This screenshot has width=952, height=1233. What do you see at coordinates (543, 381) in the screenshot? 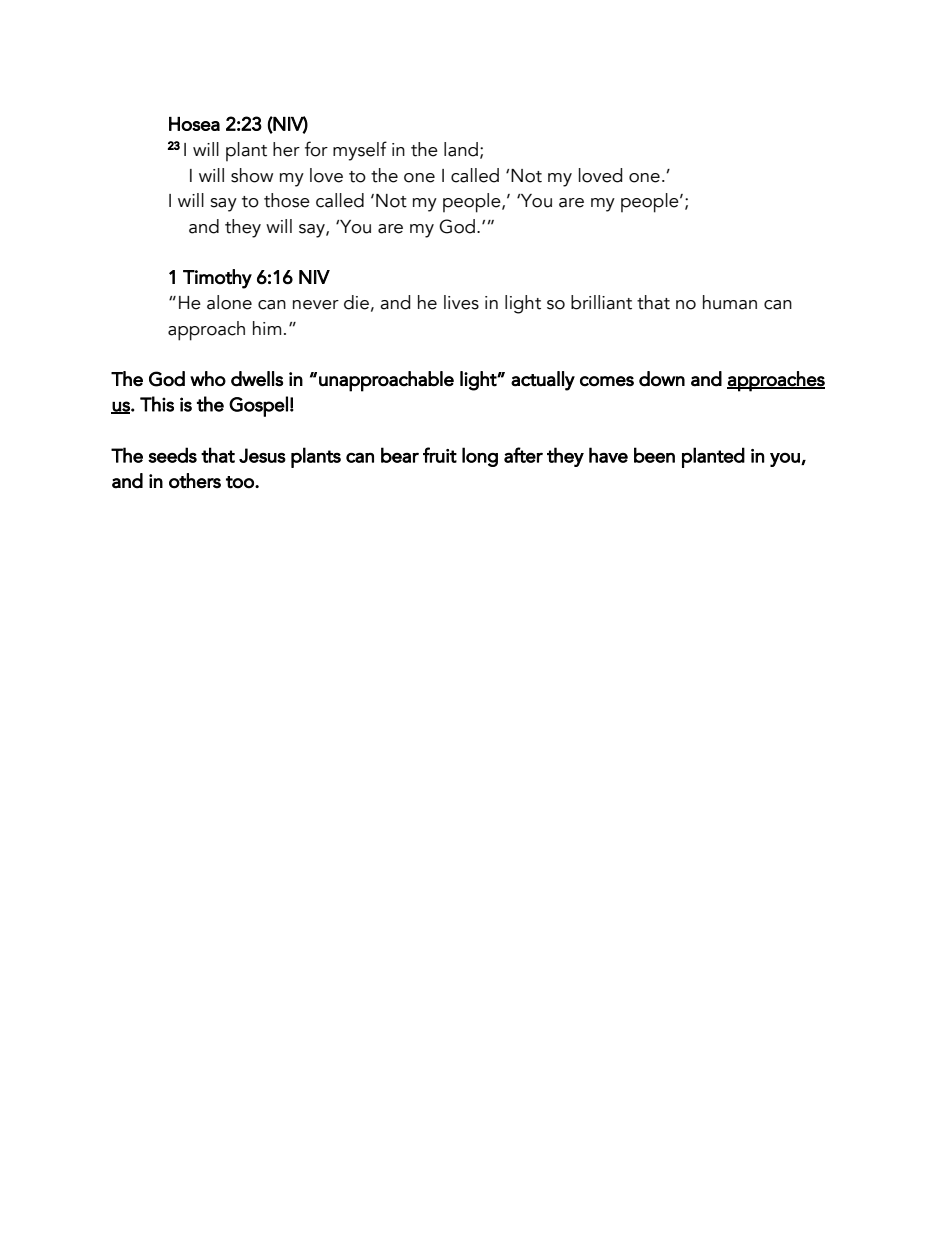
I see `actually` at bounding box center [543, 381].
